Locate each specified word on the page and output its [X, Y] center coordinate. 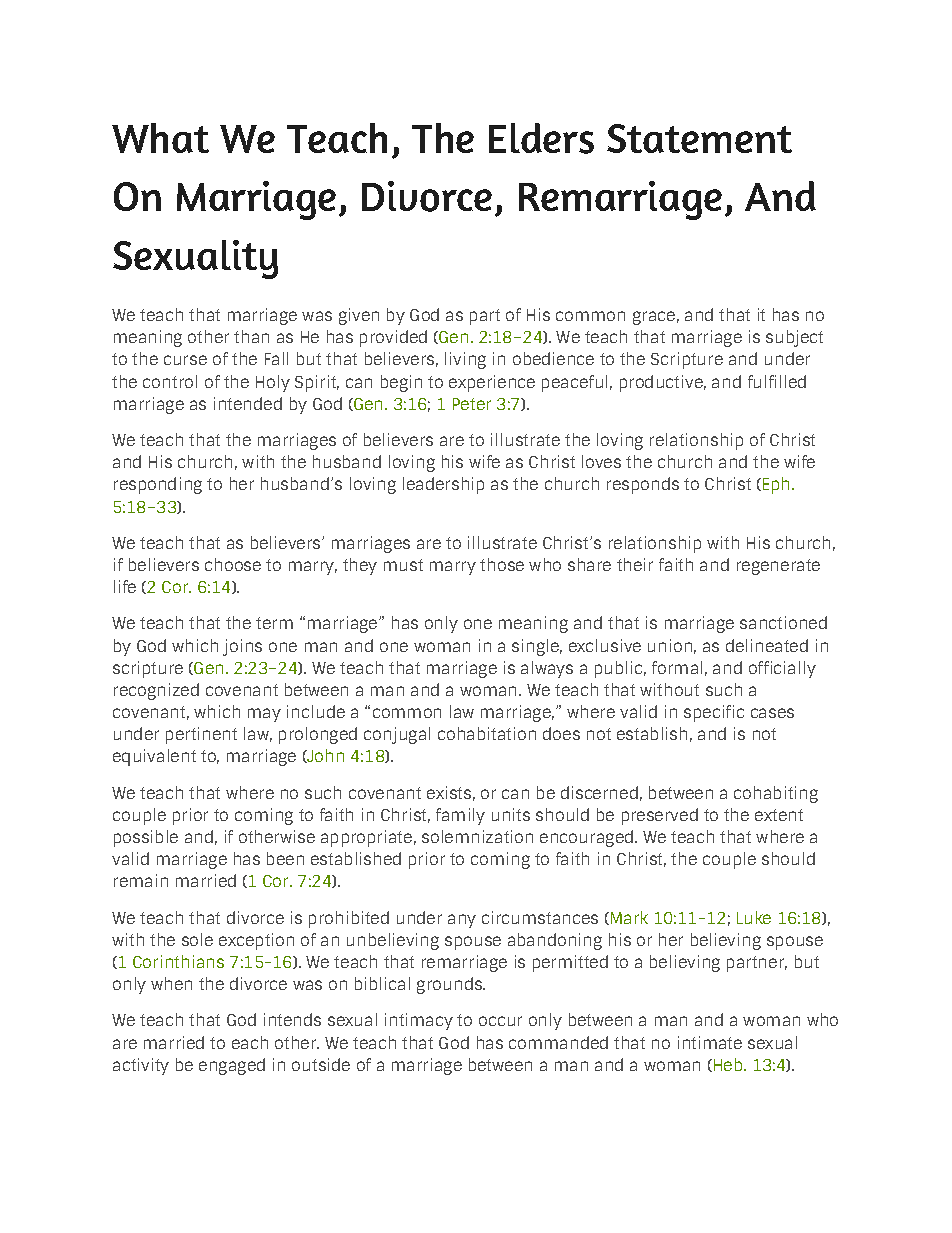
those [502, 564]
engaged [232, 1066]
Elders [541, 138]
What [160, 138]
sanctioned [783, 622]
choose [233, 564]
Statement [699, 138]
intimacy [419, 1021]
